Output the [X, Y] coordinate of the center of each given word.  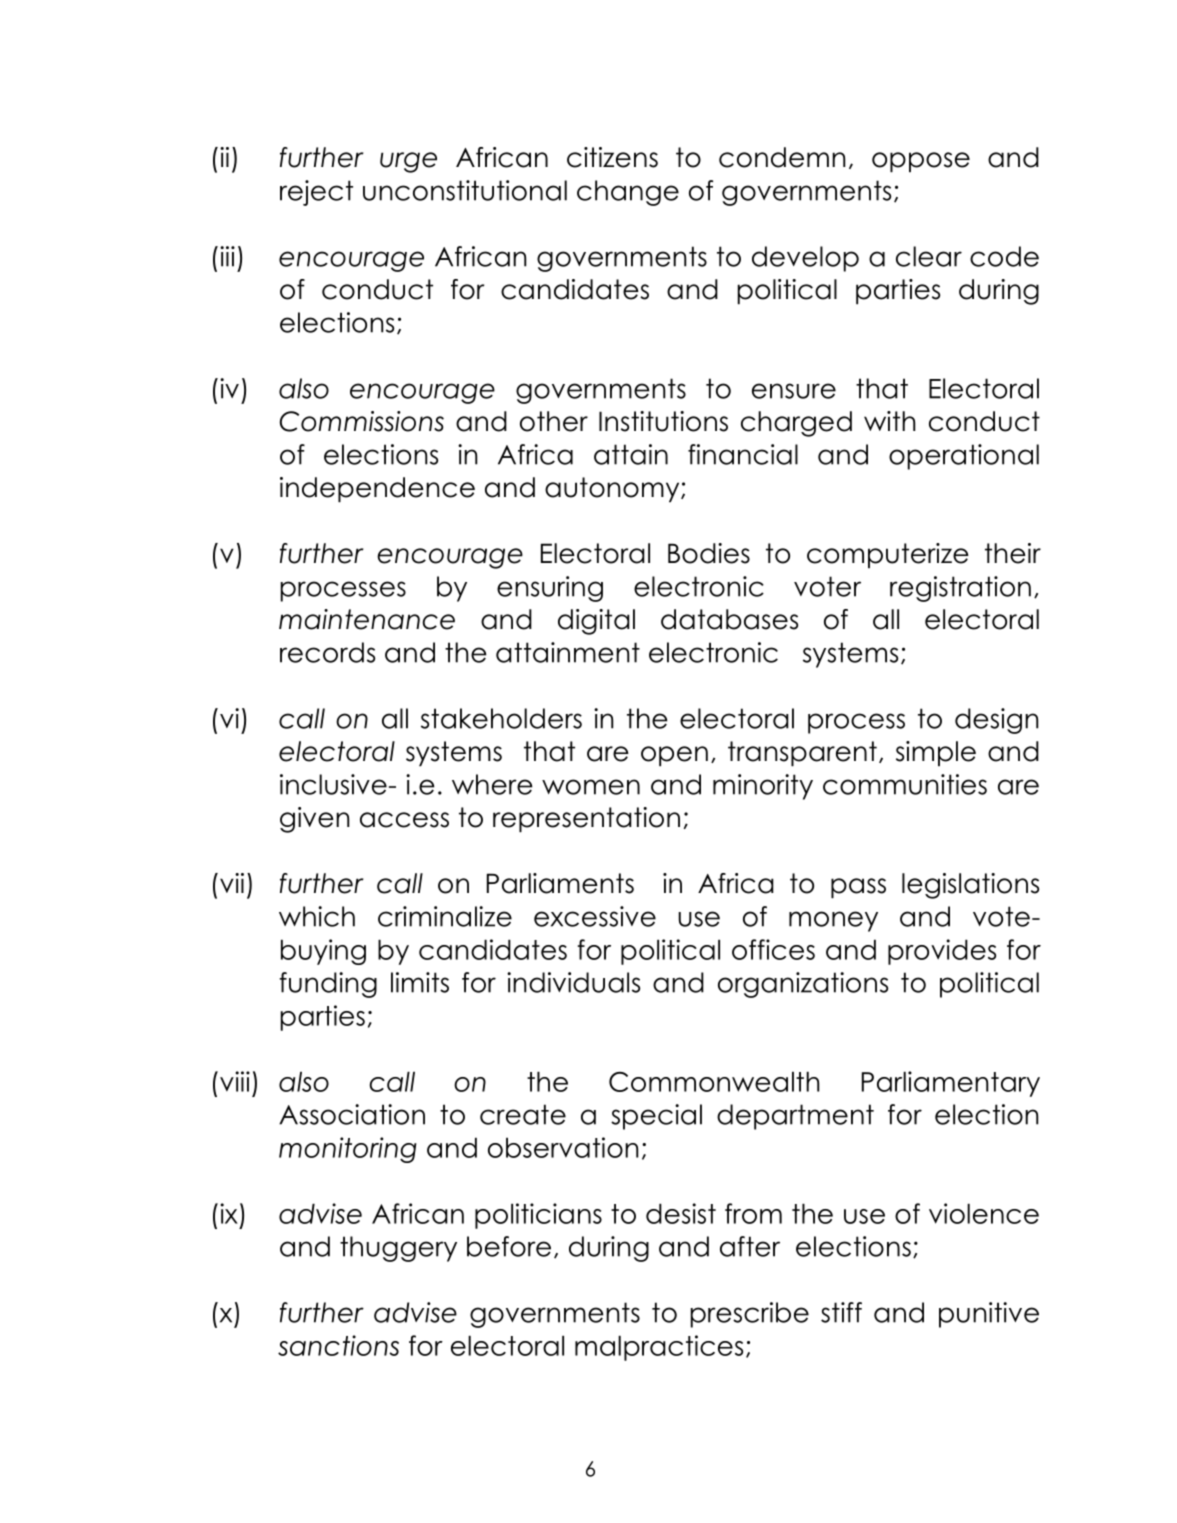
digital [596, 622]
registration [960, 589]
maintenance [367, 619]
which [317, 916]
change [628, 193]
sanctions [338, 1345]
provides [942, 952]
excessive [595, 916]
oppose [921, 162]
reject [316, 193]
